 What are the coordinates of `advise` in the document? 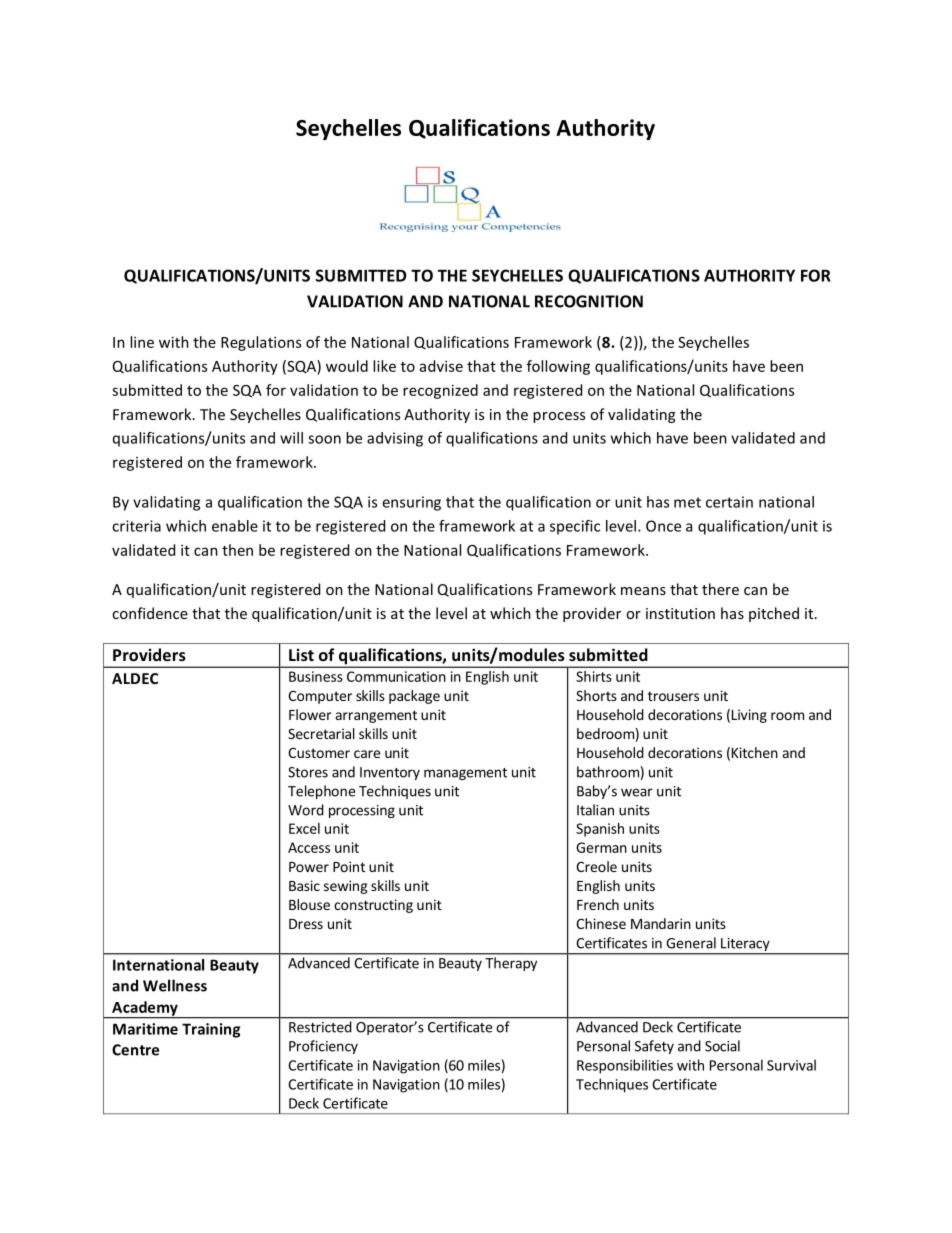 It's located at (441, 366).
